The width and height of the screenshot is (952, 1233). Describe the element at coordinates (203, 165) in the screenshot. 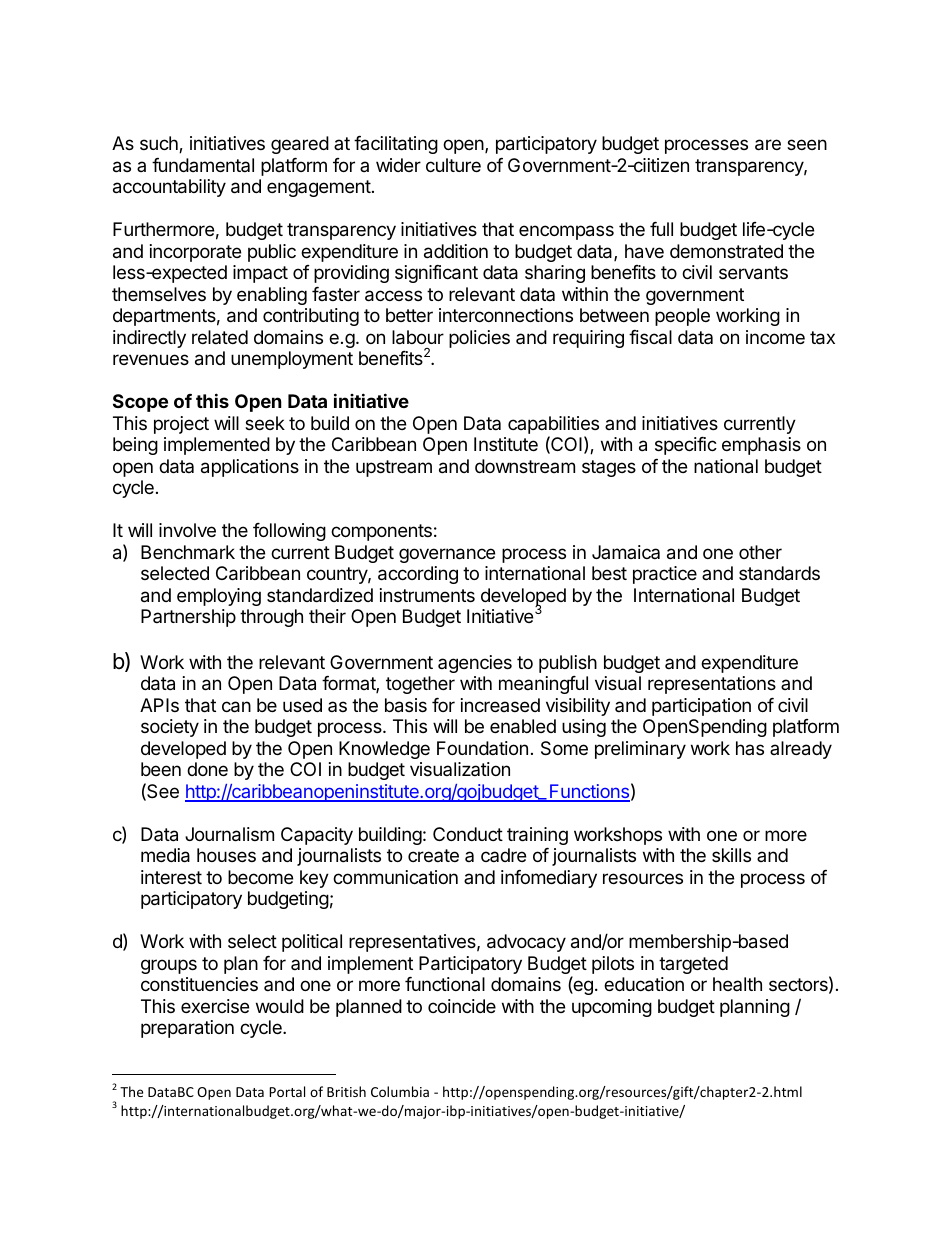

I see `fundamental` at that location.
